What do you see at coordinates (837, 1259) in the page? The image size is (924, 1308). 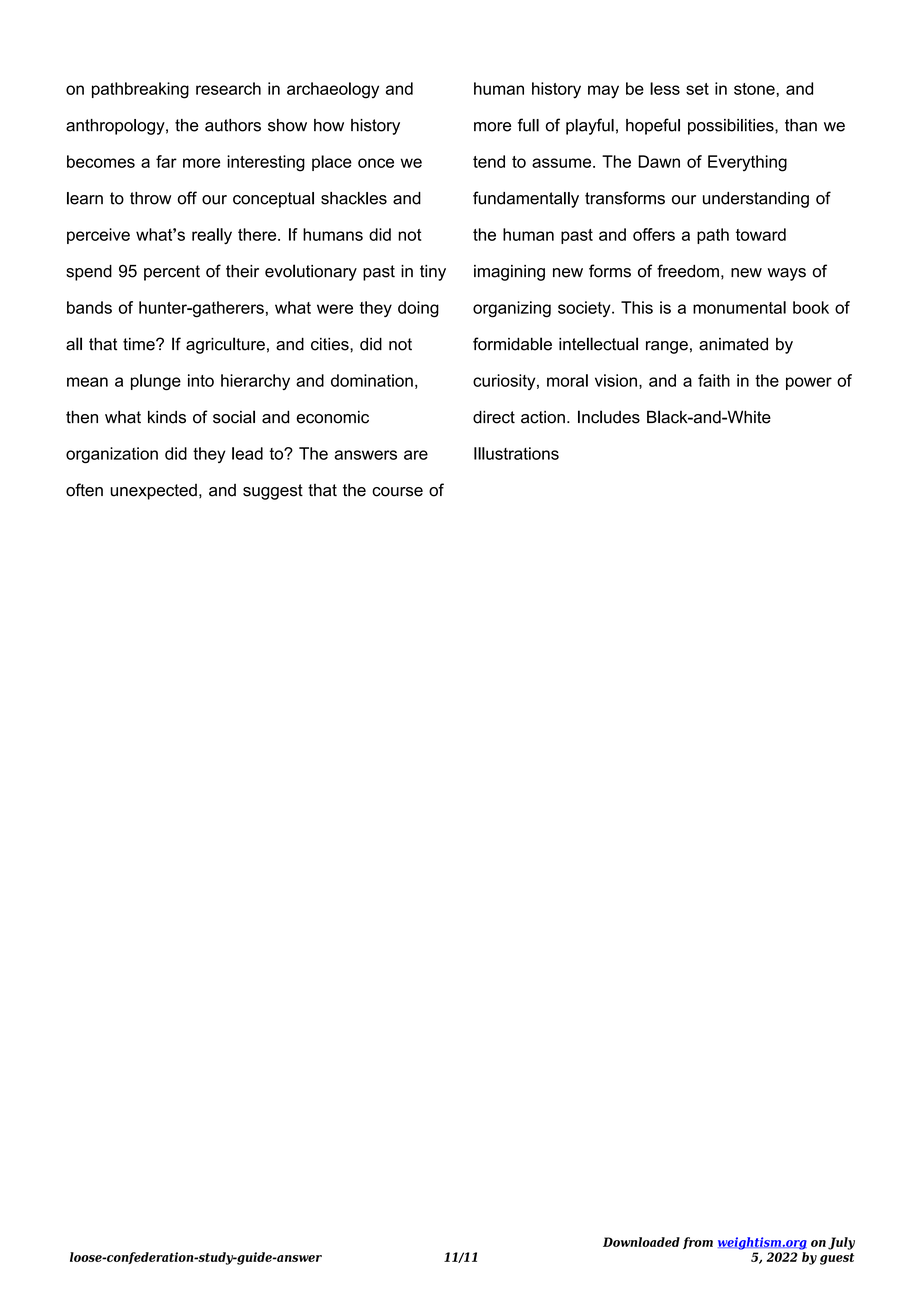 I see `guest` at bounding box center [837, 1259].
